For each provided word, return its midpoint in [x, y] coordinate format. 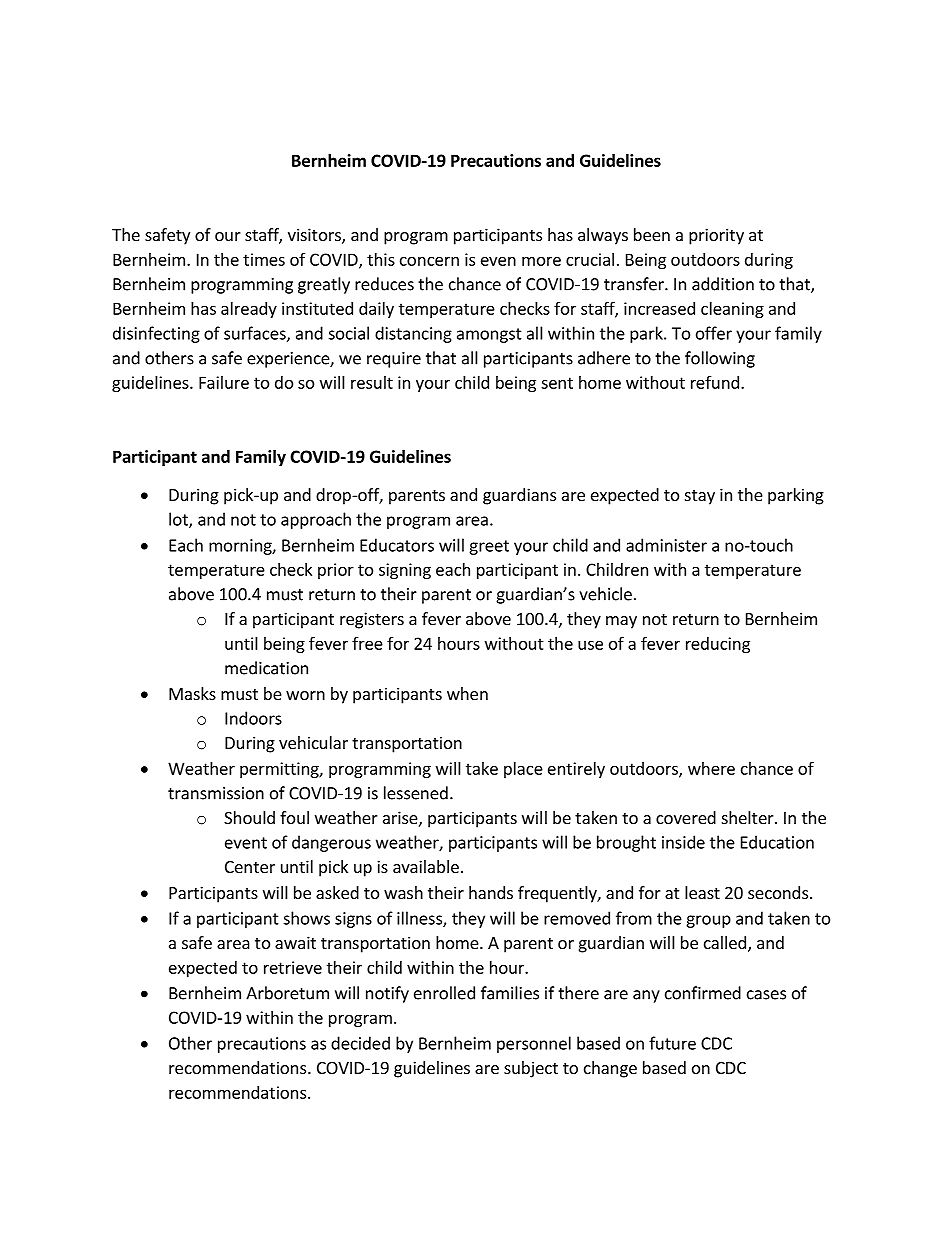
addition [723, 284]
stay [700, 497]
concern [429, 261]
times [264, 259]
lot [179, 520]
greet [489, 547]
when [467, 693]
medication [266, 668]
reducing [718, 645]
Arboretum [287, 993]
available [426, 866]
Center [250, 867]
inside [683, 842]
